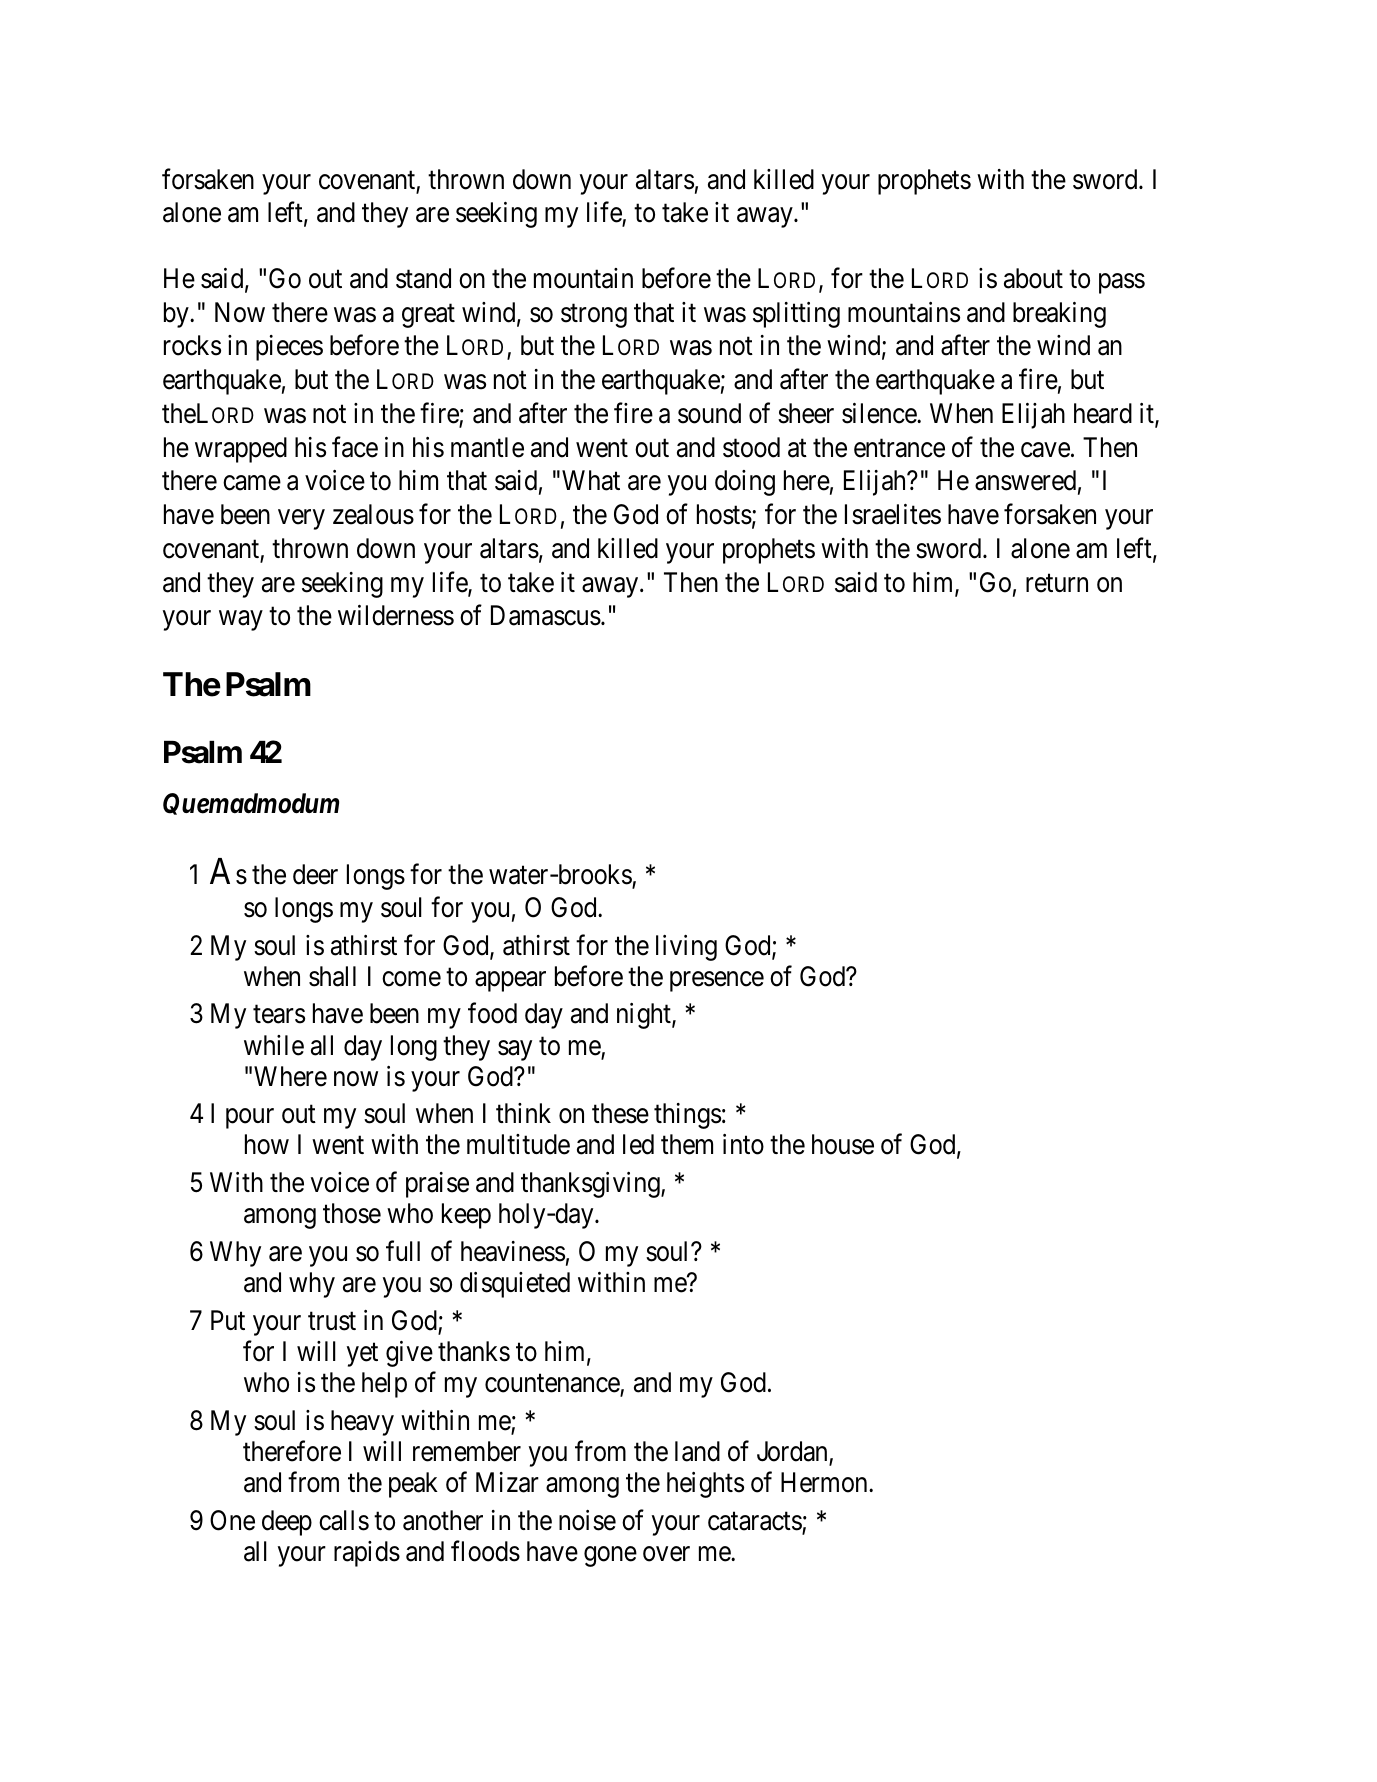 The width and height of the page is (1377, 1782). Describe the element at coordinates (332, 1321) in the page. I see `trust` at that location.
